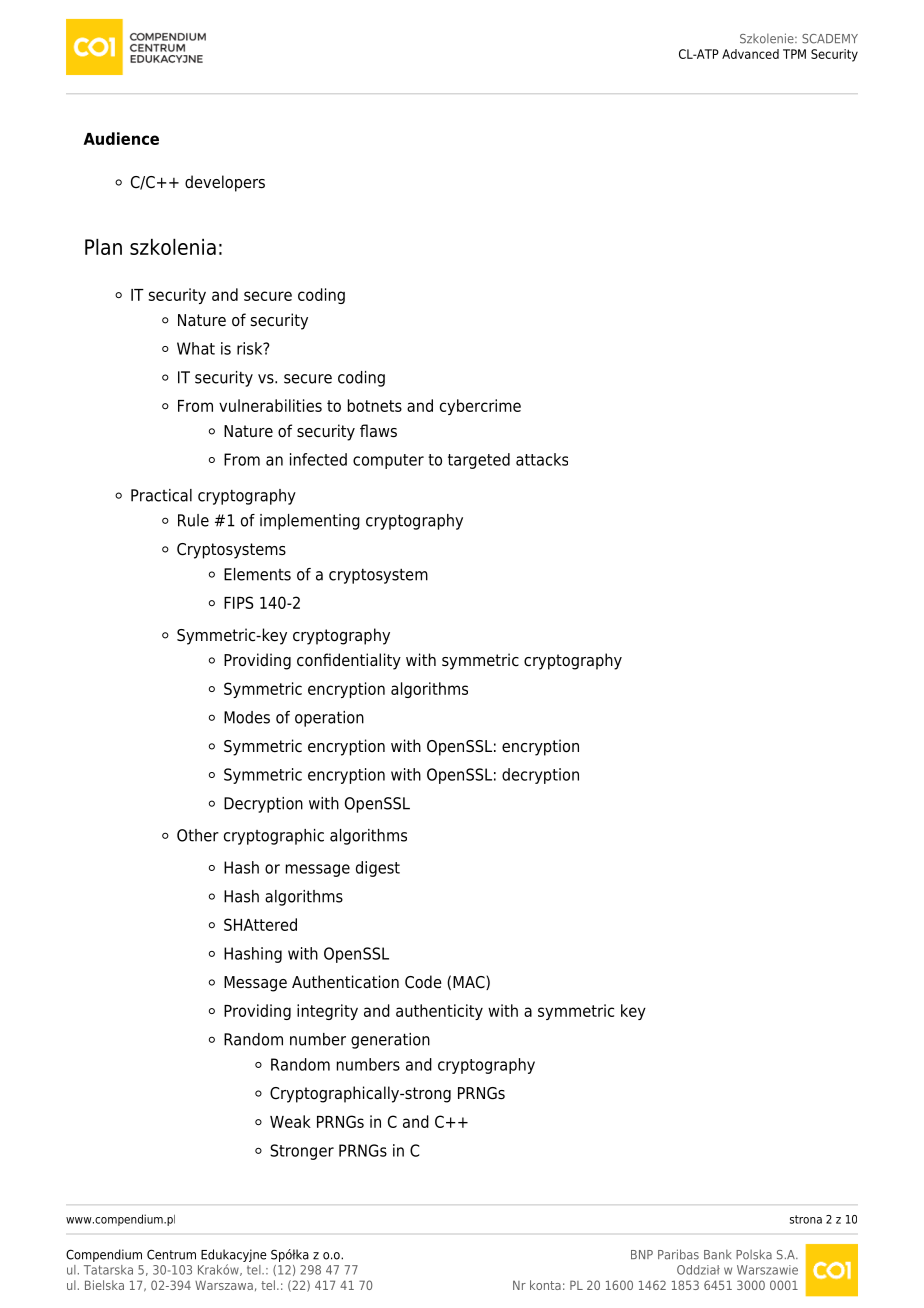 Image resolution: width=924 pixels, height=1308 pixels. What do you see at coordinates (717, 1254) in the screenshot?
I see `Bank` at bounding box center [717, 1254].
